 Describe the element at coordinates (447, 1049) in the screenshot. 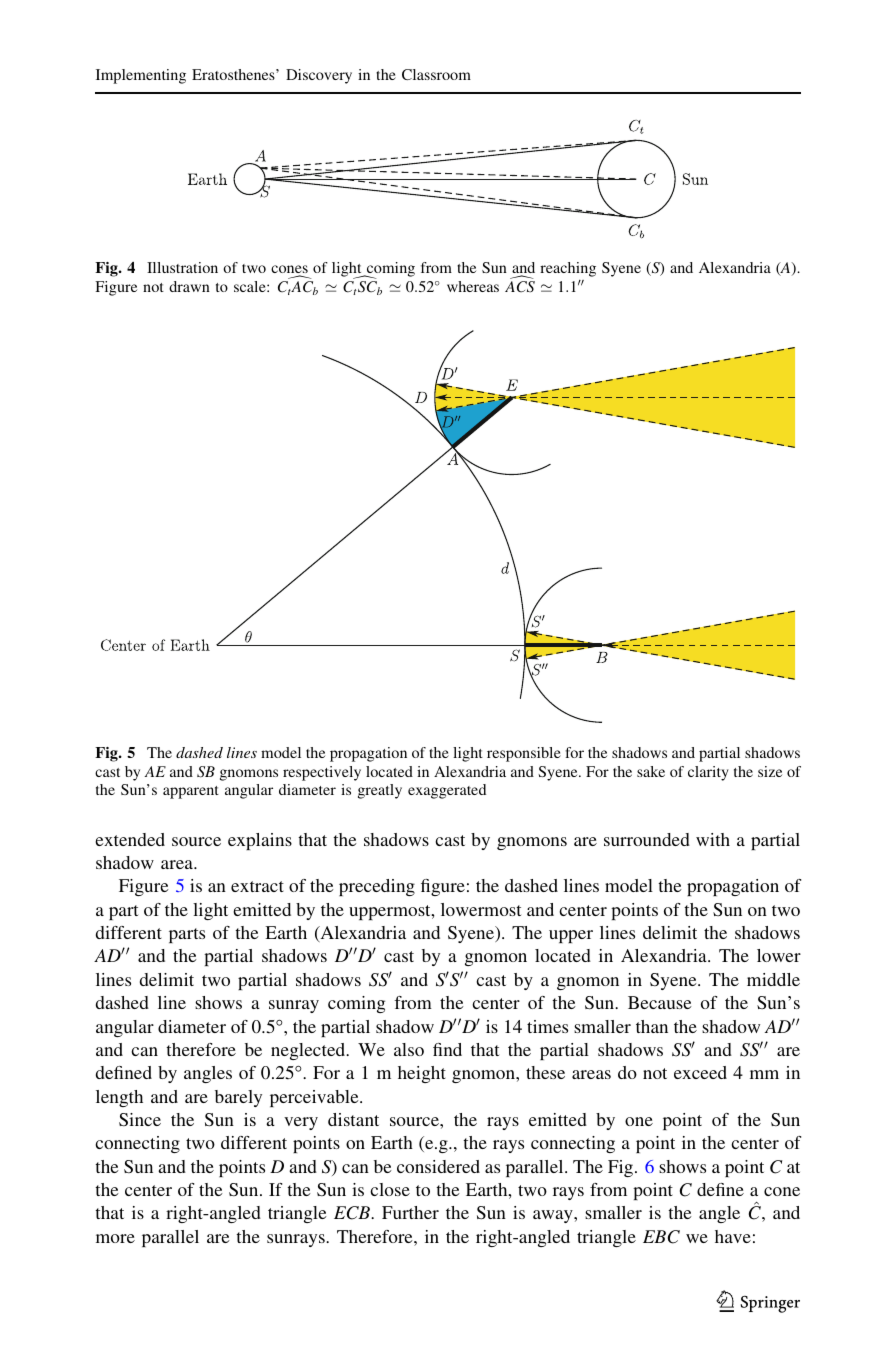

I see `find` at that location.
